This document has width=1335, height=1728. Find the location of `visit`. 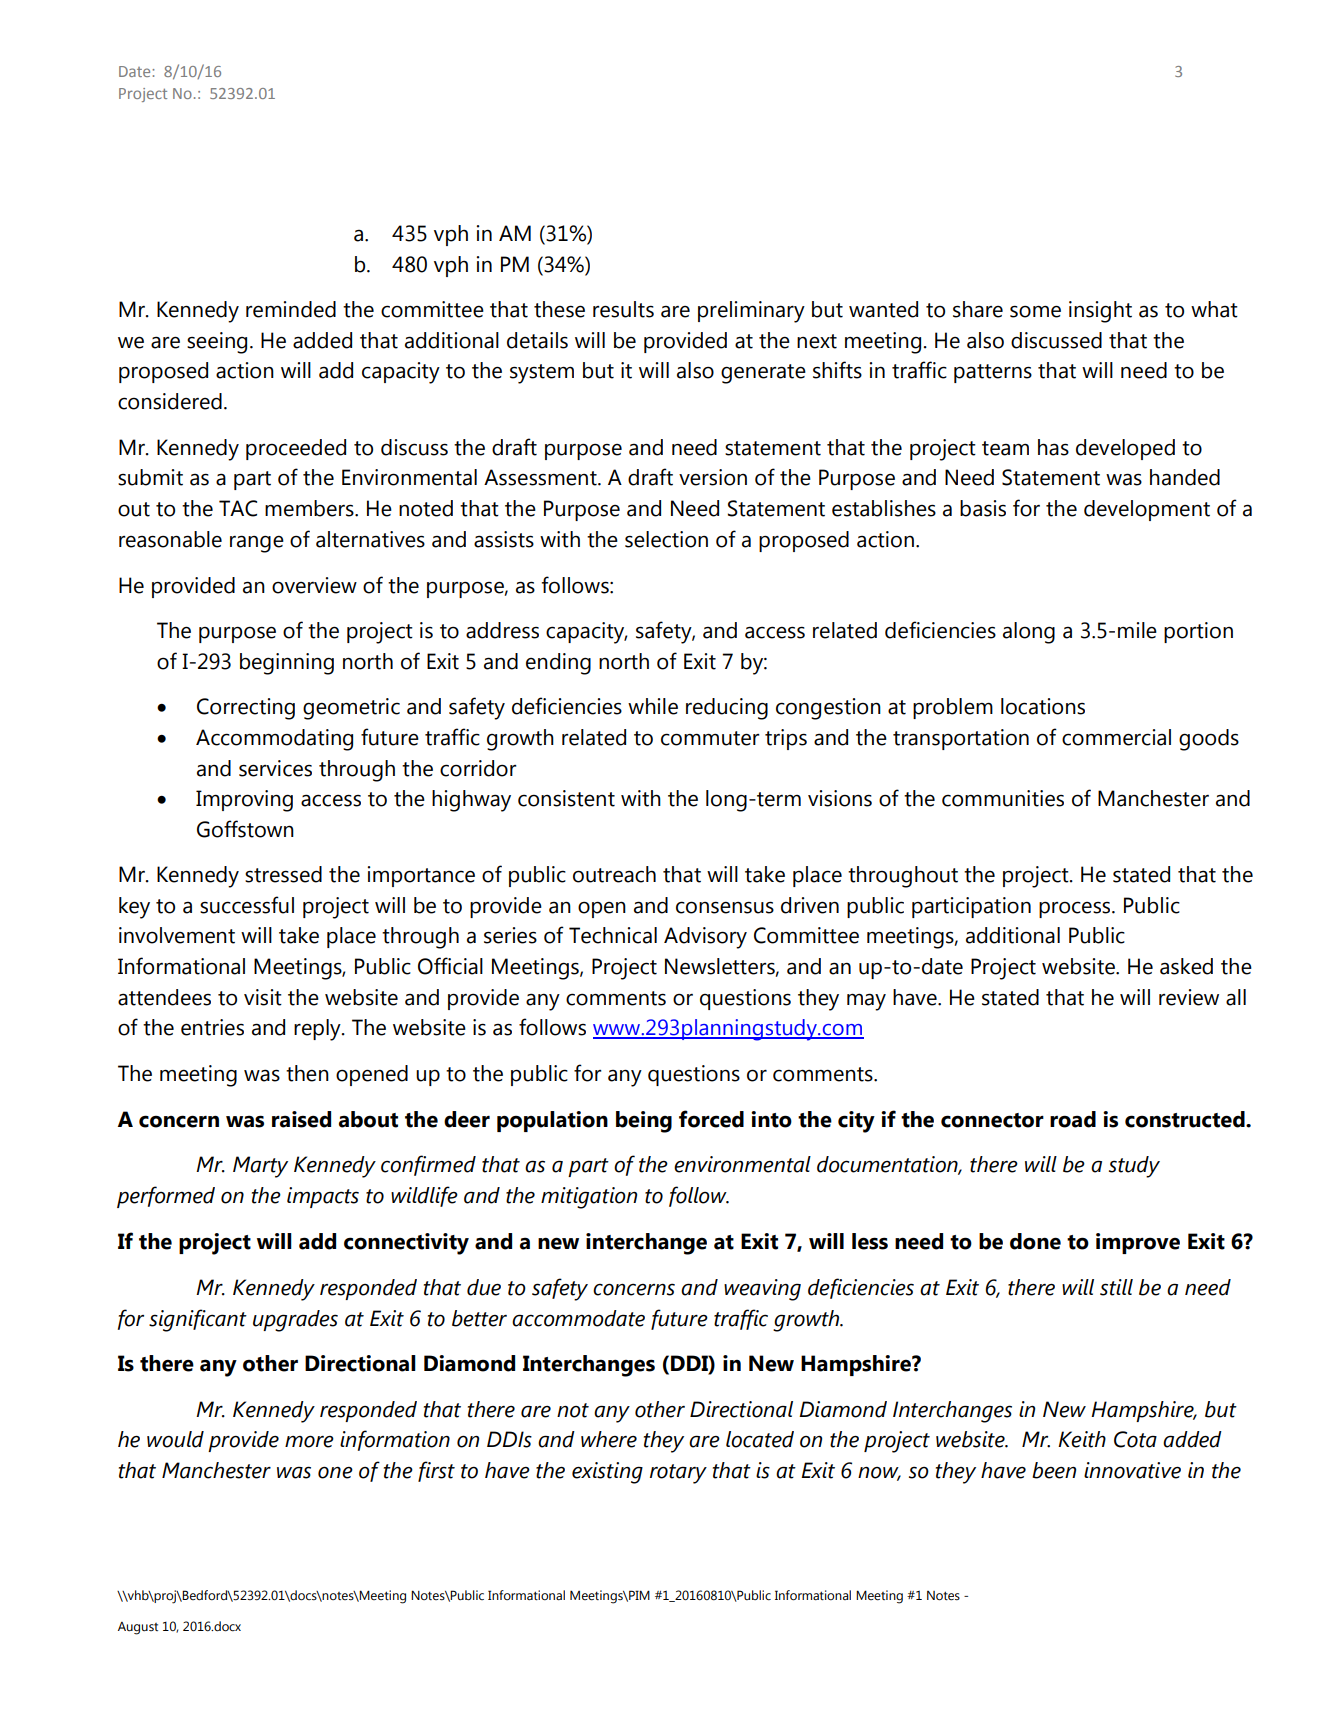

visit is located at coordinates (263, 997).
